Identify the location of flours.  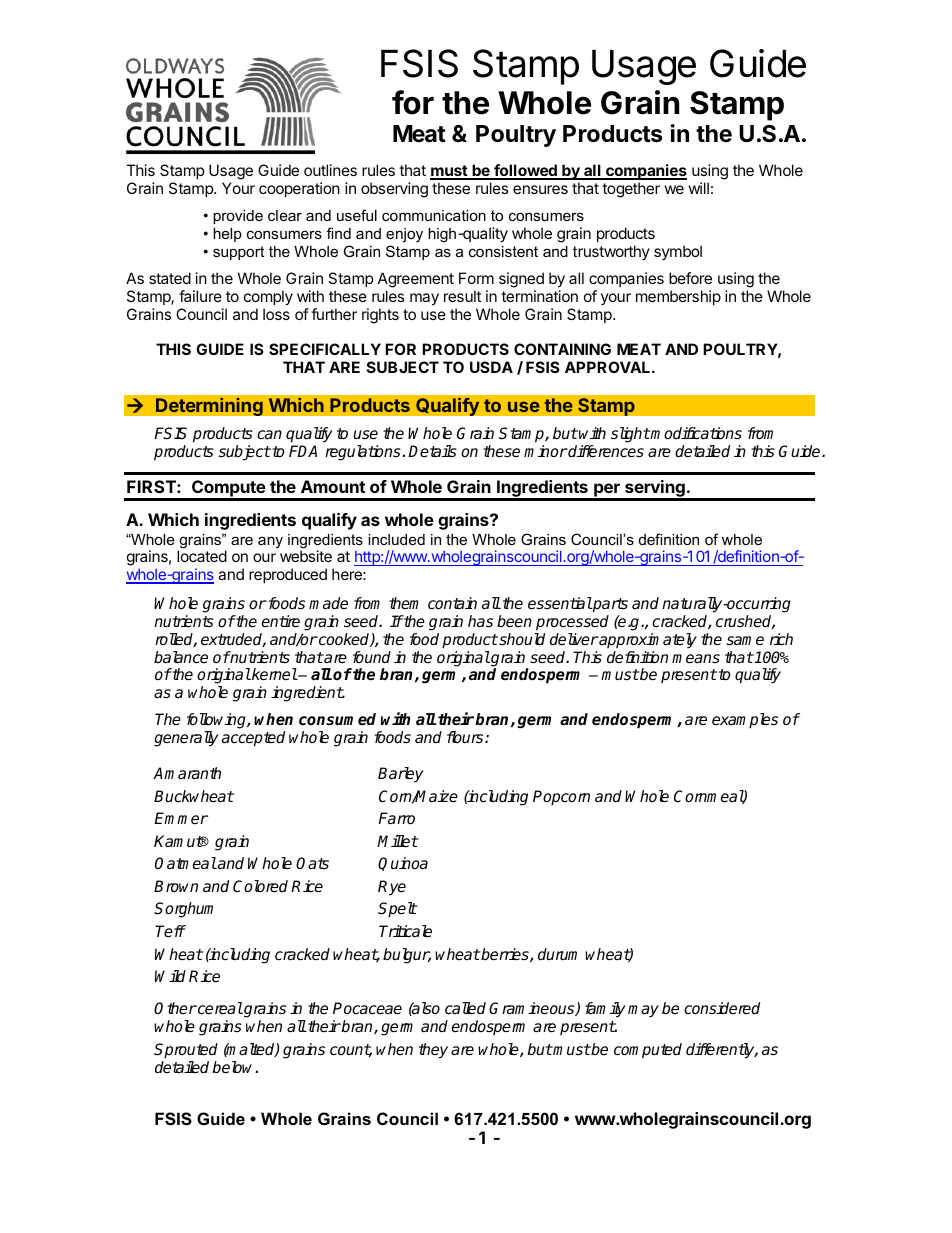
(466, 737).
